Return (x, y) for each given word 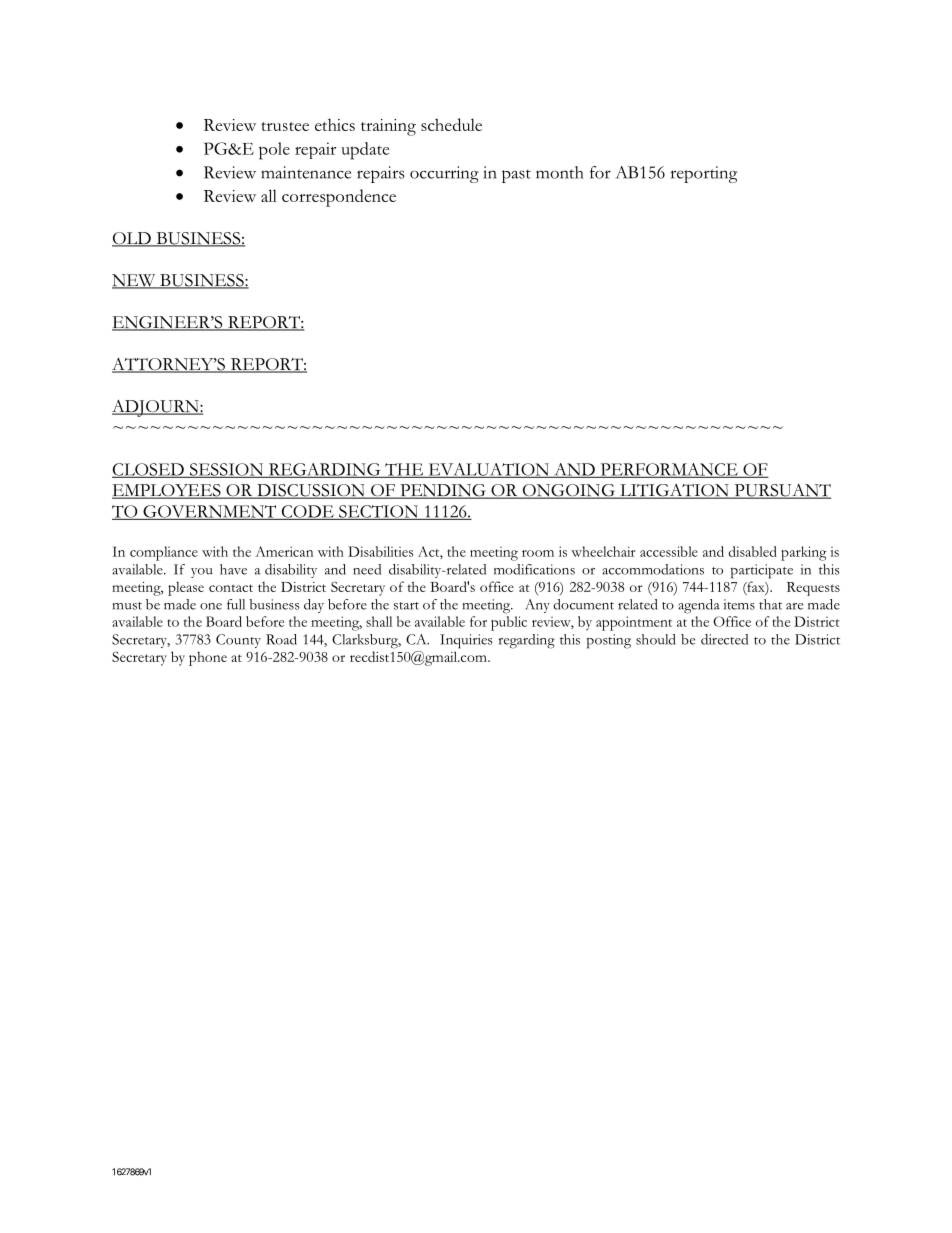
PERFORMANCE (669, 470)
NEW (135, 281)
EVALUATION (488, 470)
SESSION (226, 470)
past (516, 176)
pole (274, 151)
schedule (451, 124)
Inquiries (466, 641)
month (560, 172)
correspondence (339, 198)
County (238, 641)
